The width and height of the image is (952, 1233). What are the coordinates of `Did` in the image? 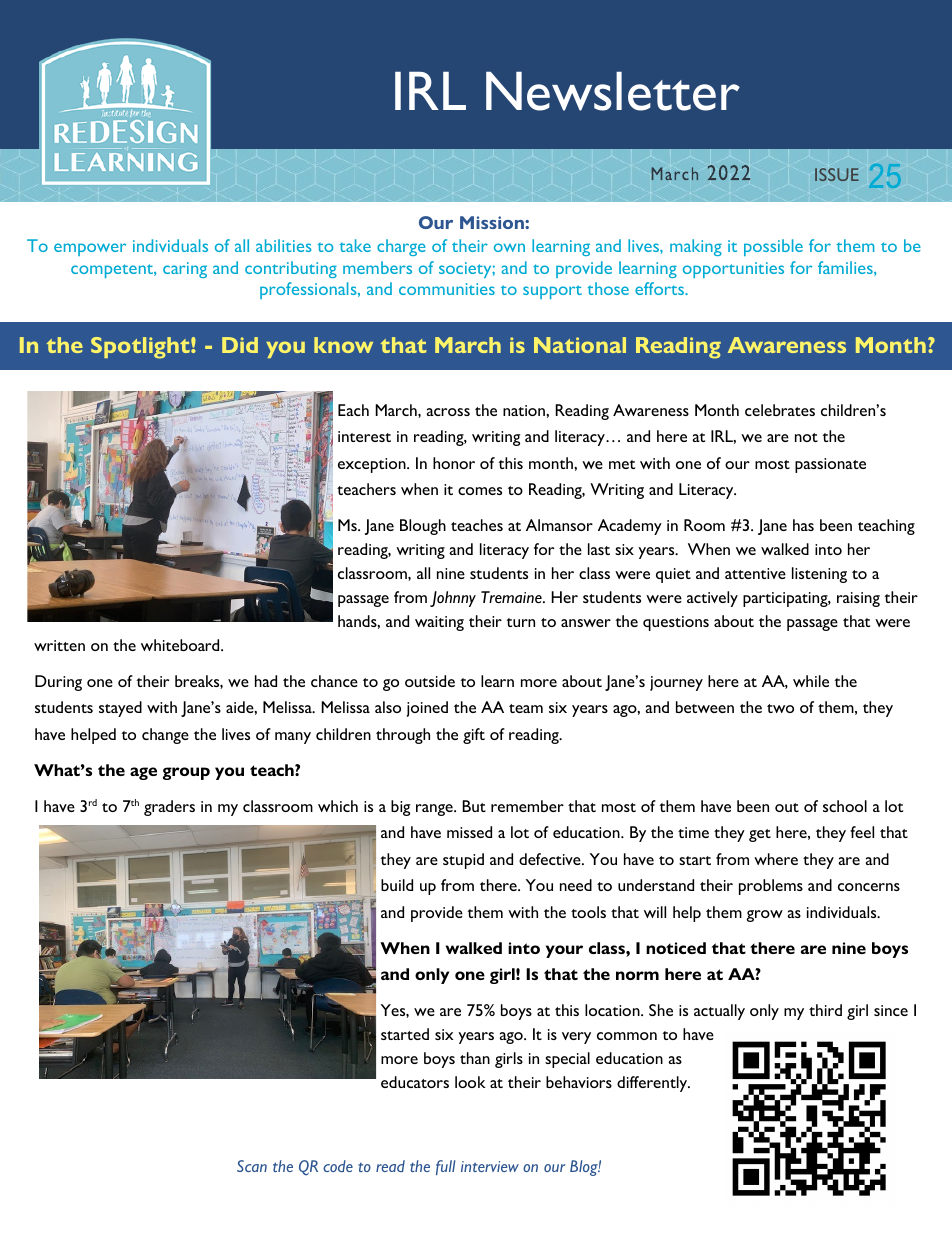 It's located at (240, 345).
